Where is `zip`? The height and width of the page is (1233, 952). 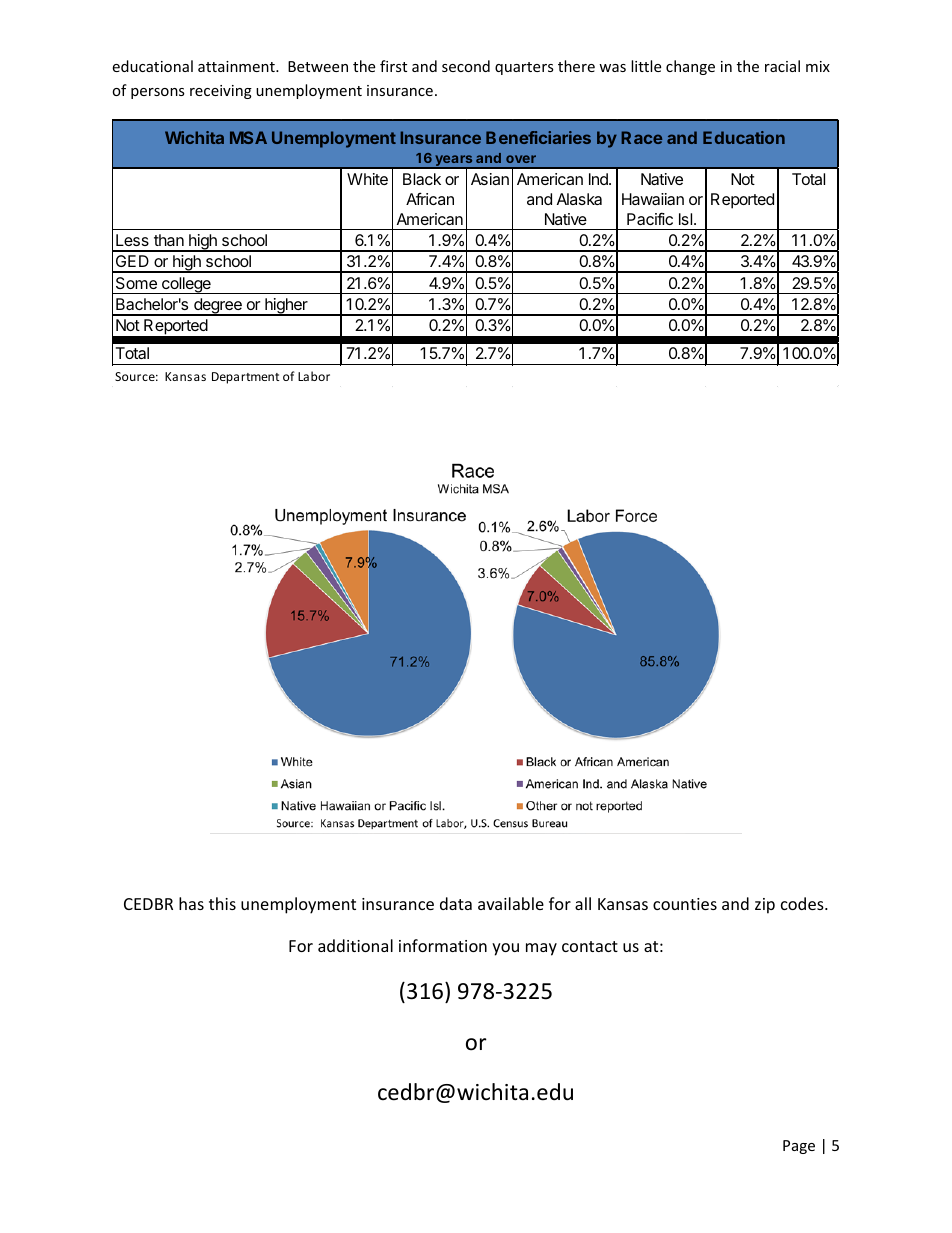 zip is located at coordinates (765, 906).
